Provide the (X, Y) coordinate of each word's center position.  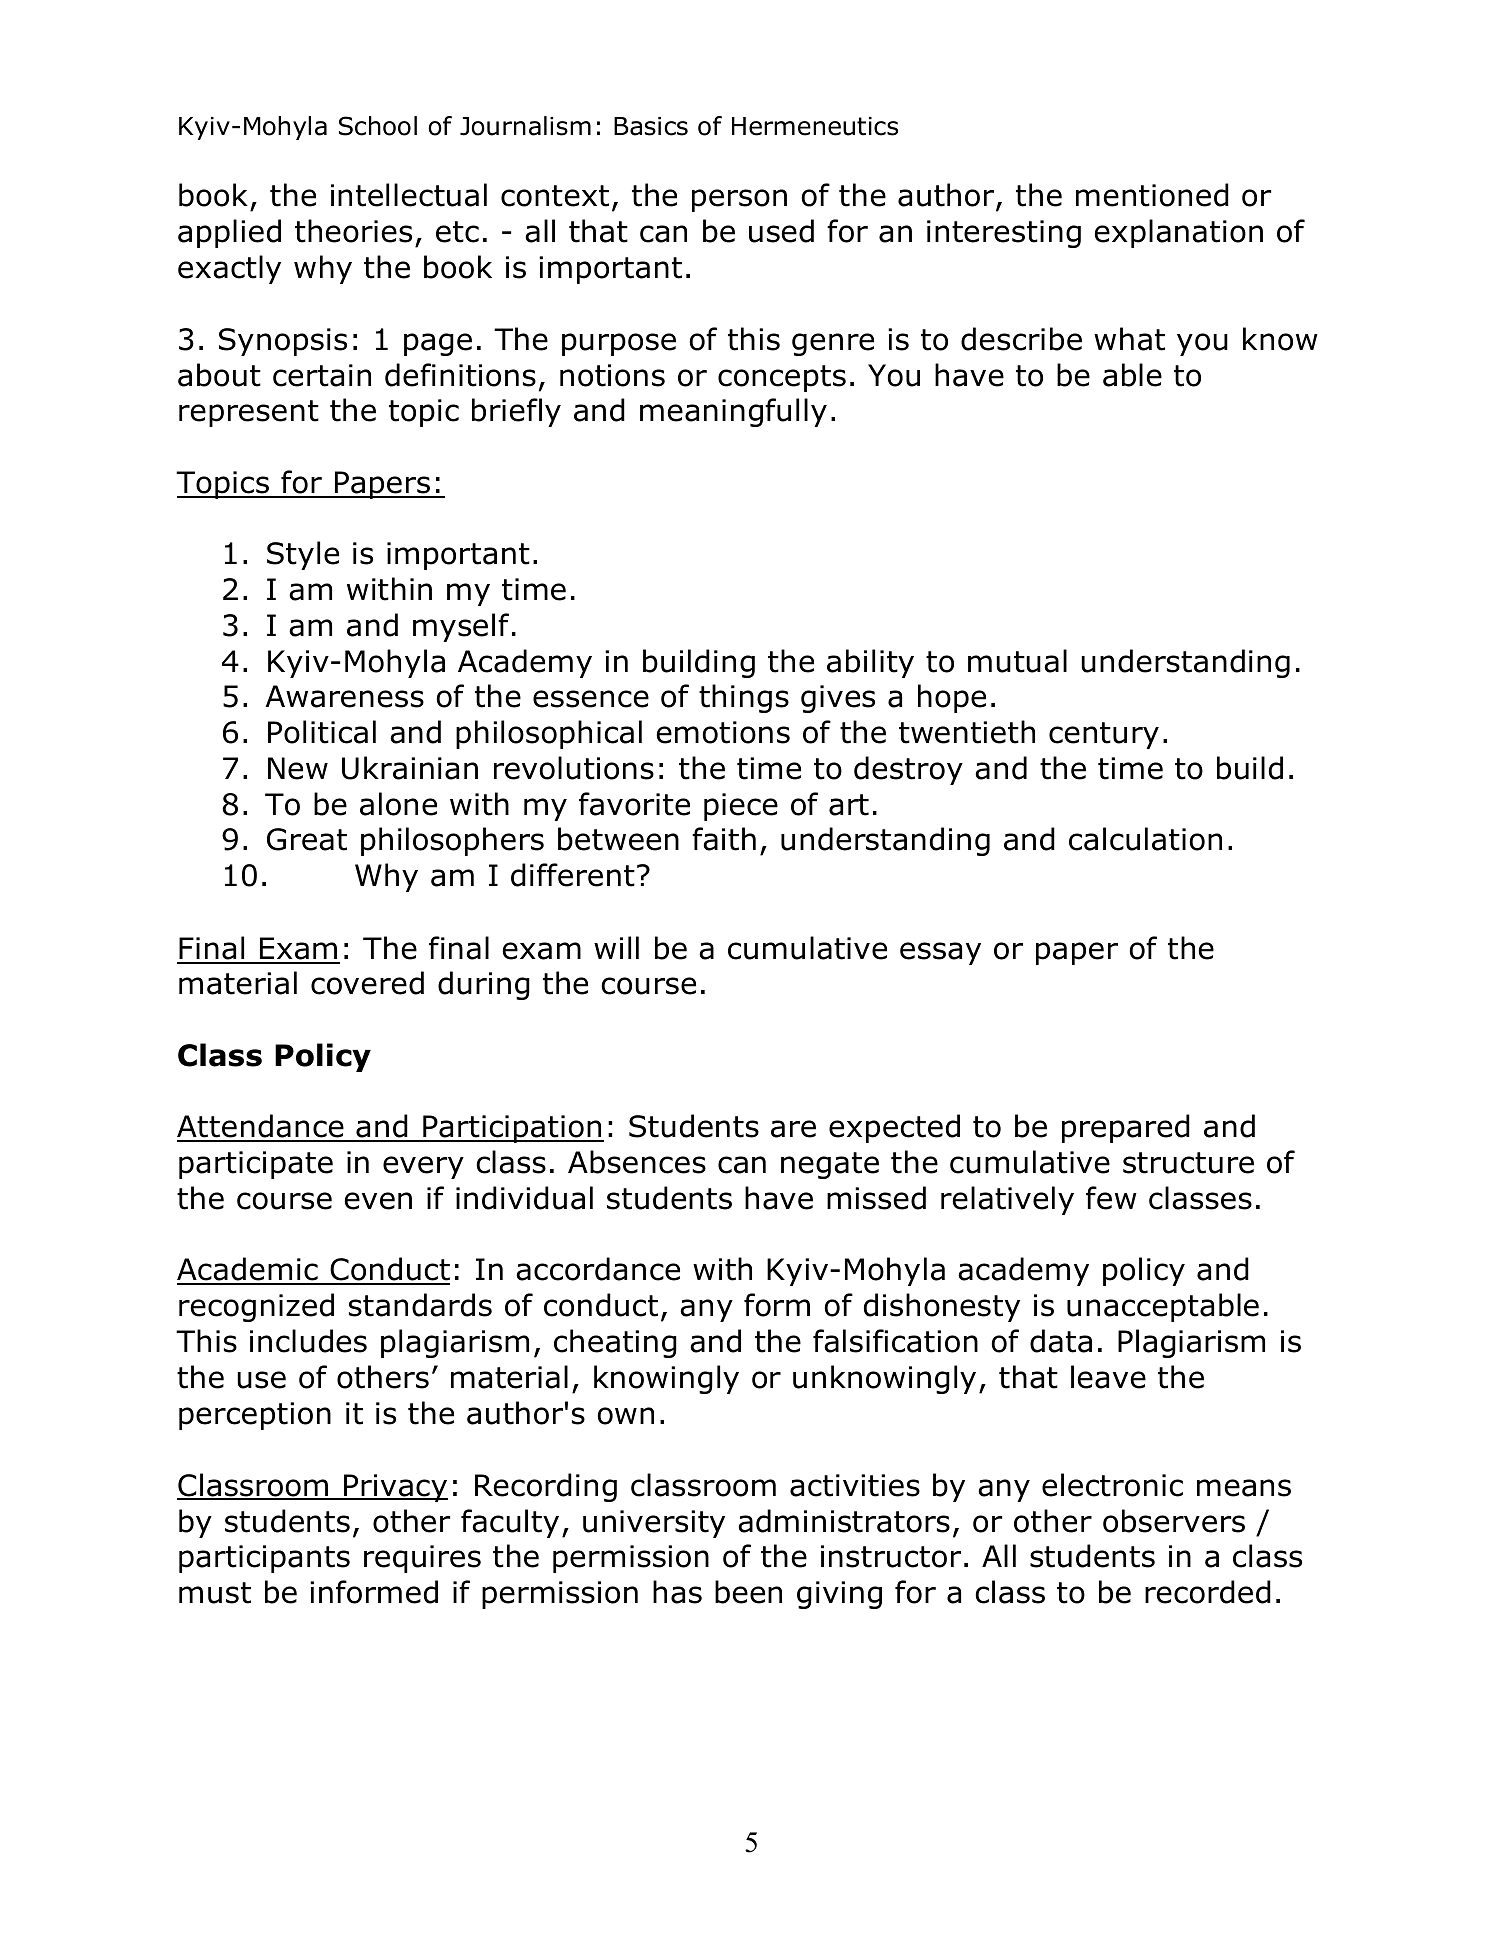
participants (264, 1559)
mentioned (1152, 195)
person (739, 200)
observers (1174, 1521)
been (748, 1592)
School (378, 126)
